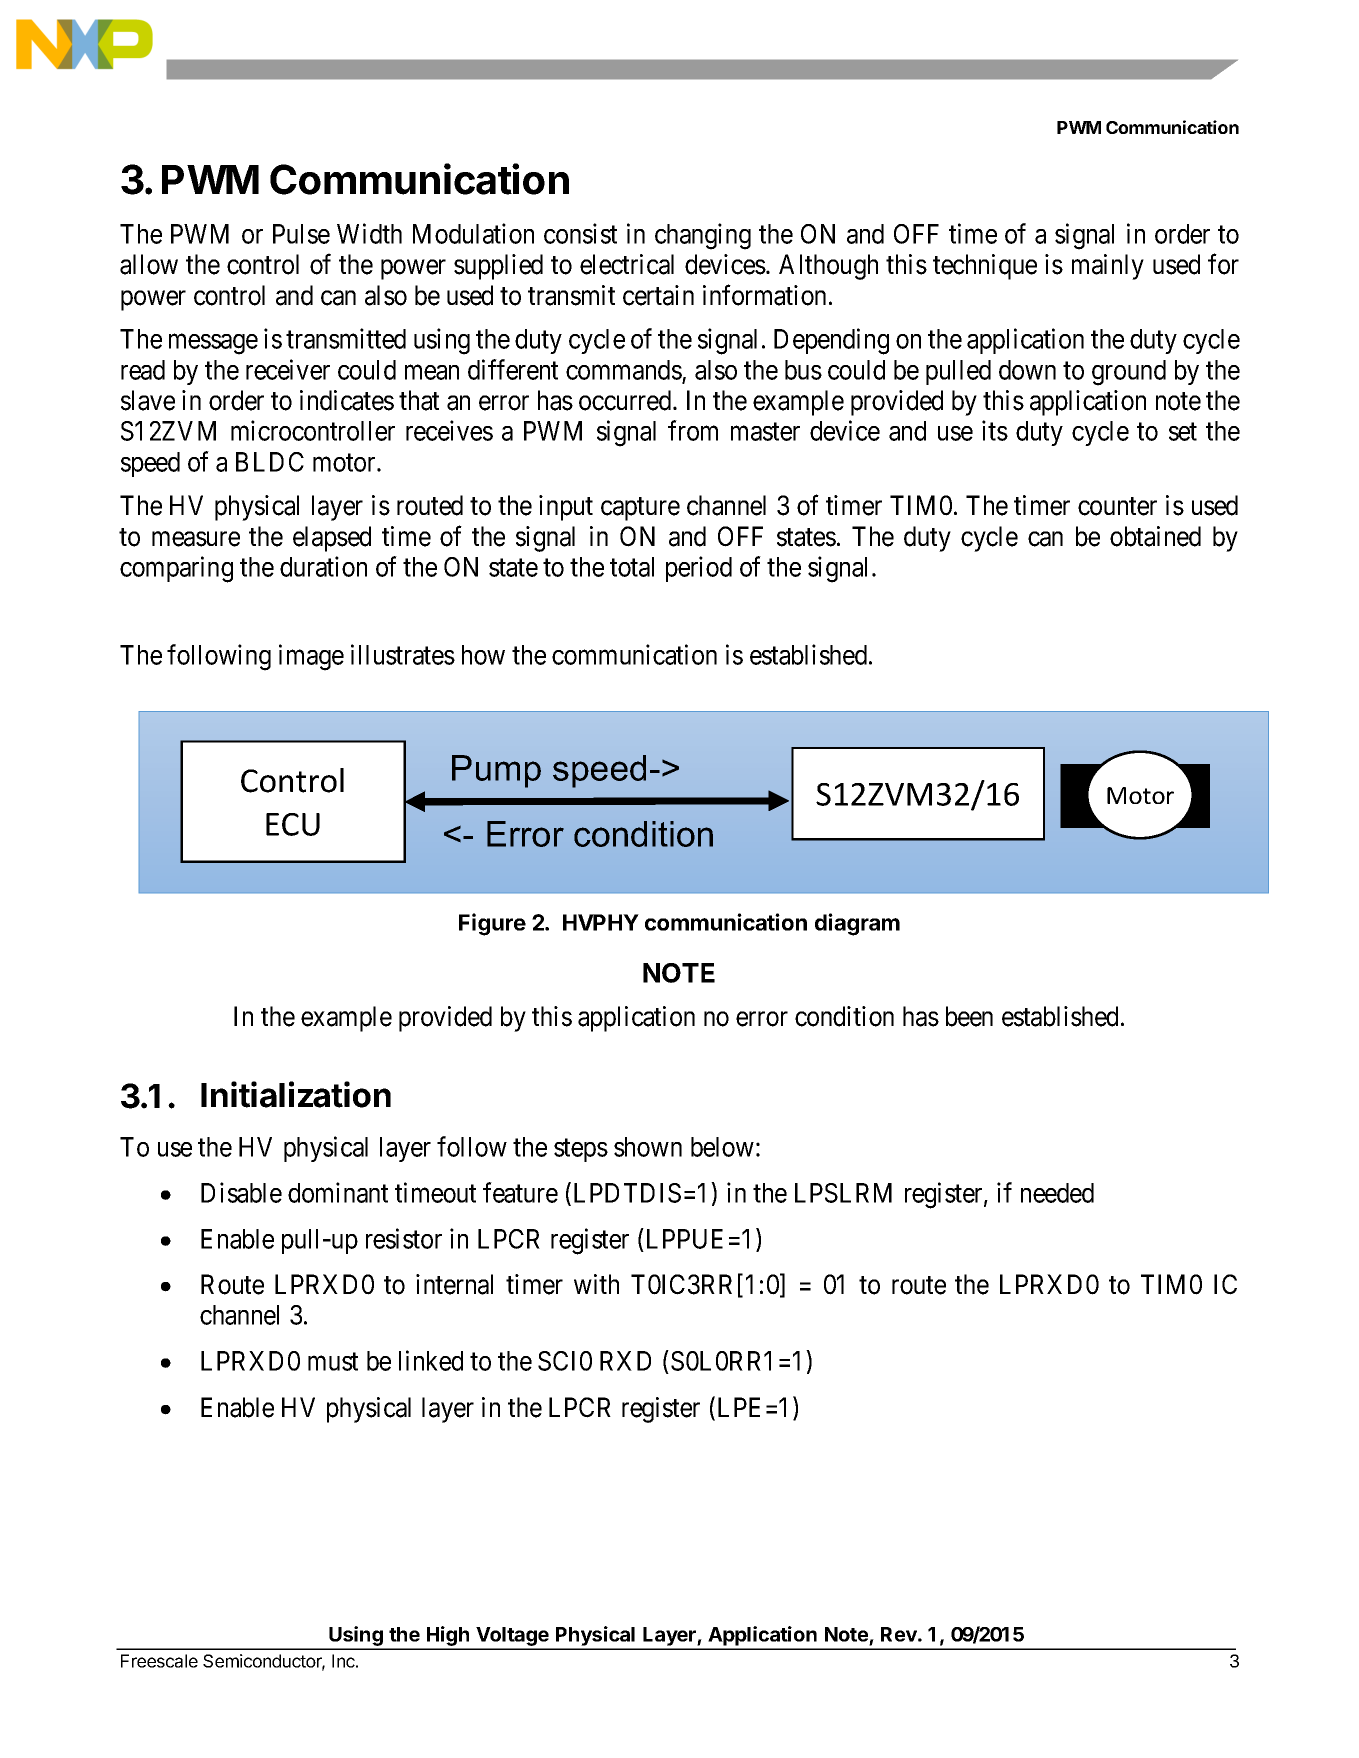  Describe the element at coordinates (969, 1016) in the screenshot. I see `been` at that location.
